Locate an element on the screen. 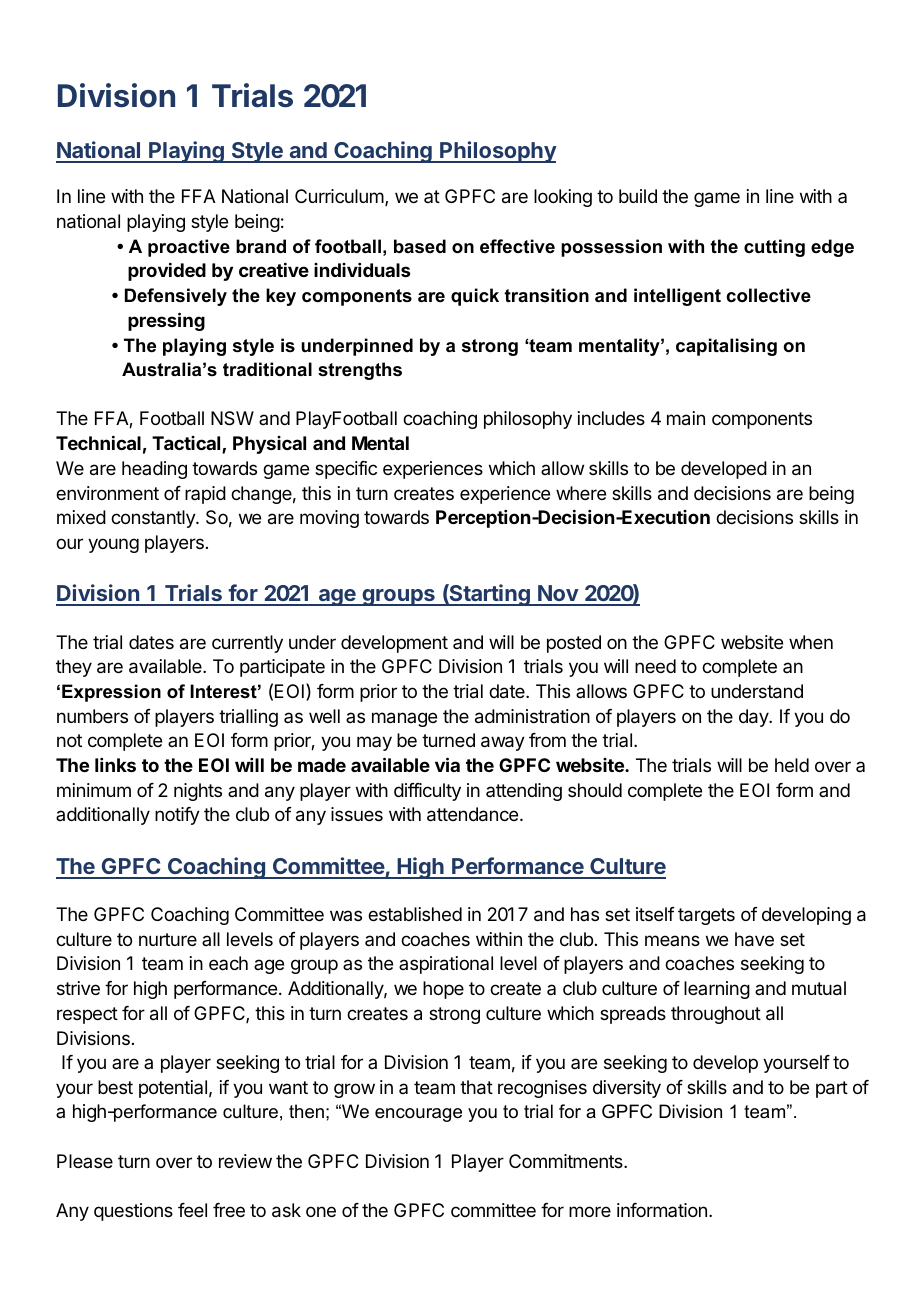  feel is located at coordinates (192, 1210).
